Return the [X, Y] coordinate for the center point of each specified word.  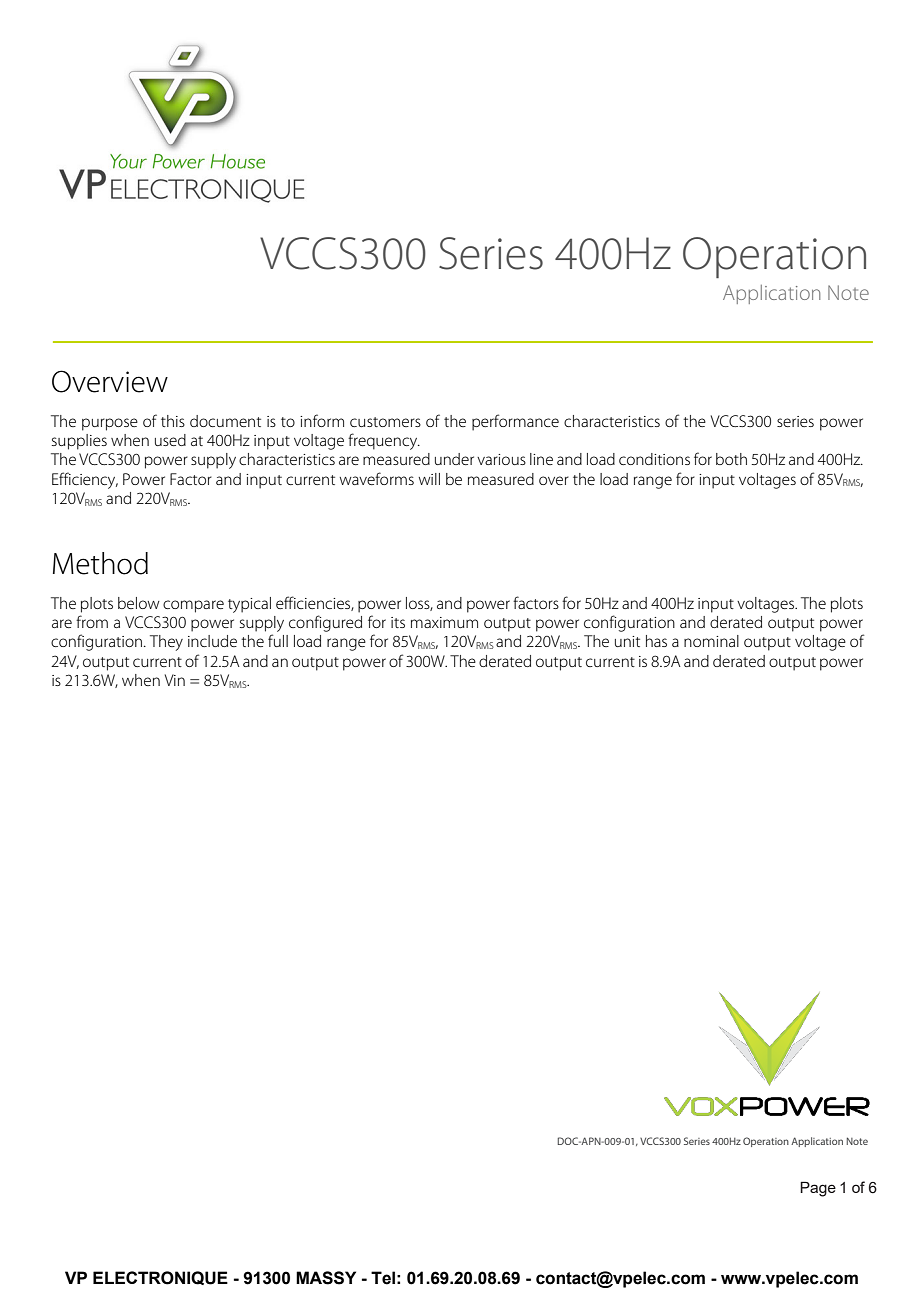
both [731, 459]
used [170, 440]
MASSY [326, 1278]
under [454, 459]
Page [818, 1189]
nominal [711, 641]
